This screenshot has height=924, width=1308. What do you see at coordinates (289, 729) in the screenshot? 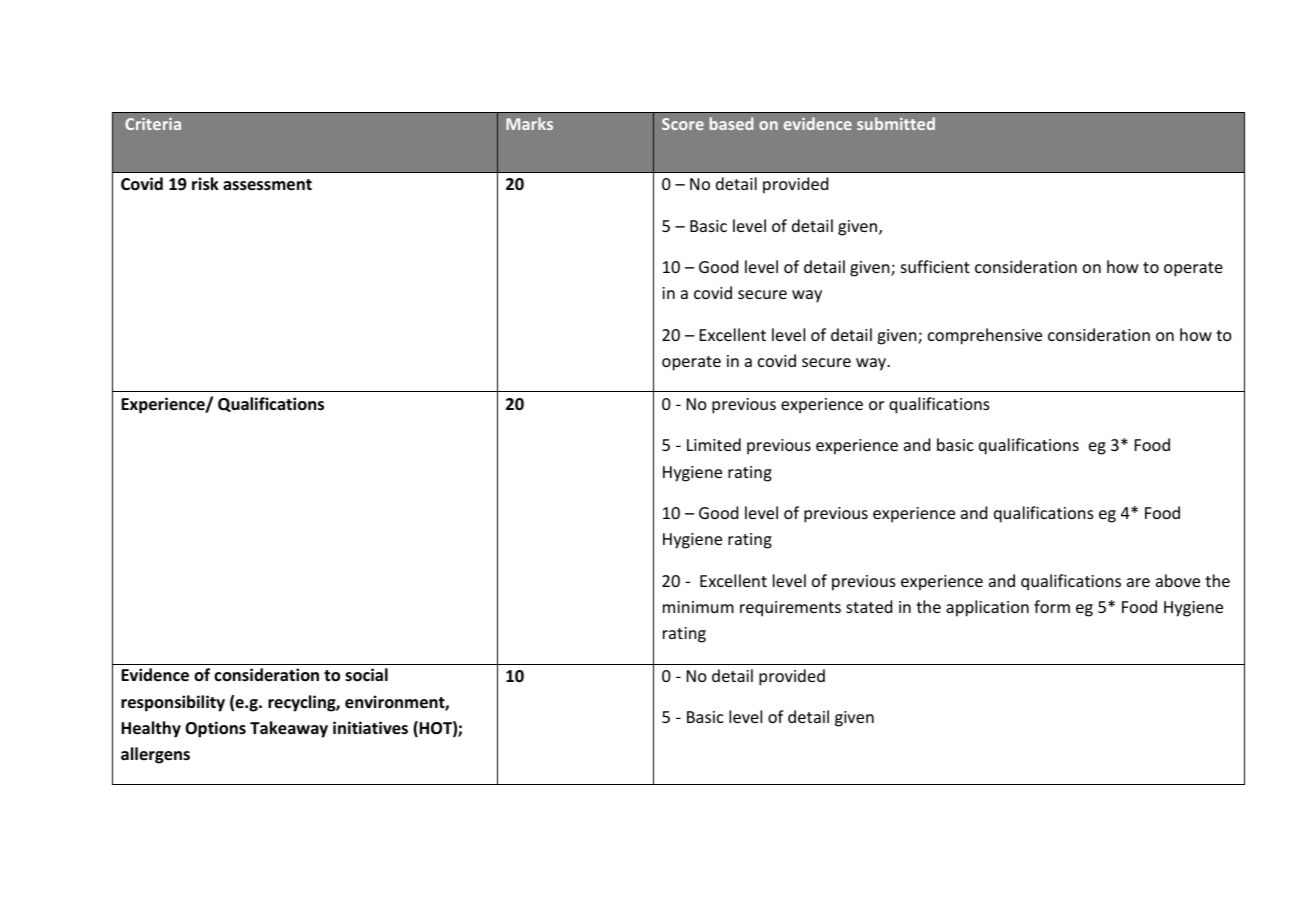
I see `Takeaway` at bounding box center [289, 729].
